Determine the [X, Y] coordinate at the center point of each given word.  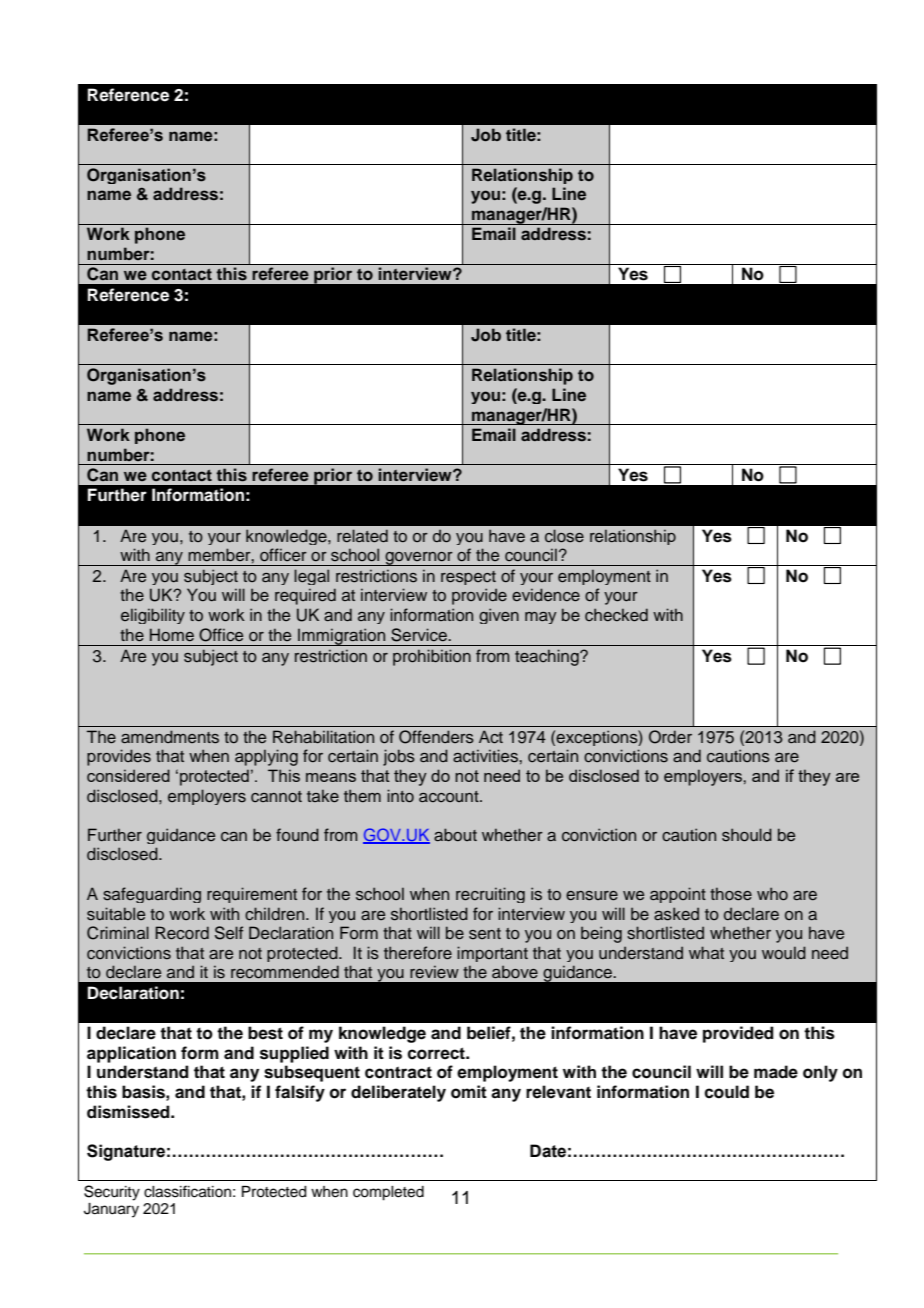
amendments [170, 737]
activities [486, 756]
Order [670, 737]
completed [388, 1193]
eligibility [153, 616]
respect [468, 578]
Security [112, 1193]
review [434, 972]
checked [616, 615]
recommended [285, 972]
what [706, 952]
